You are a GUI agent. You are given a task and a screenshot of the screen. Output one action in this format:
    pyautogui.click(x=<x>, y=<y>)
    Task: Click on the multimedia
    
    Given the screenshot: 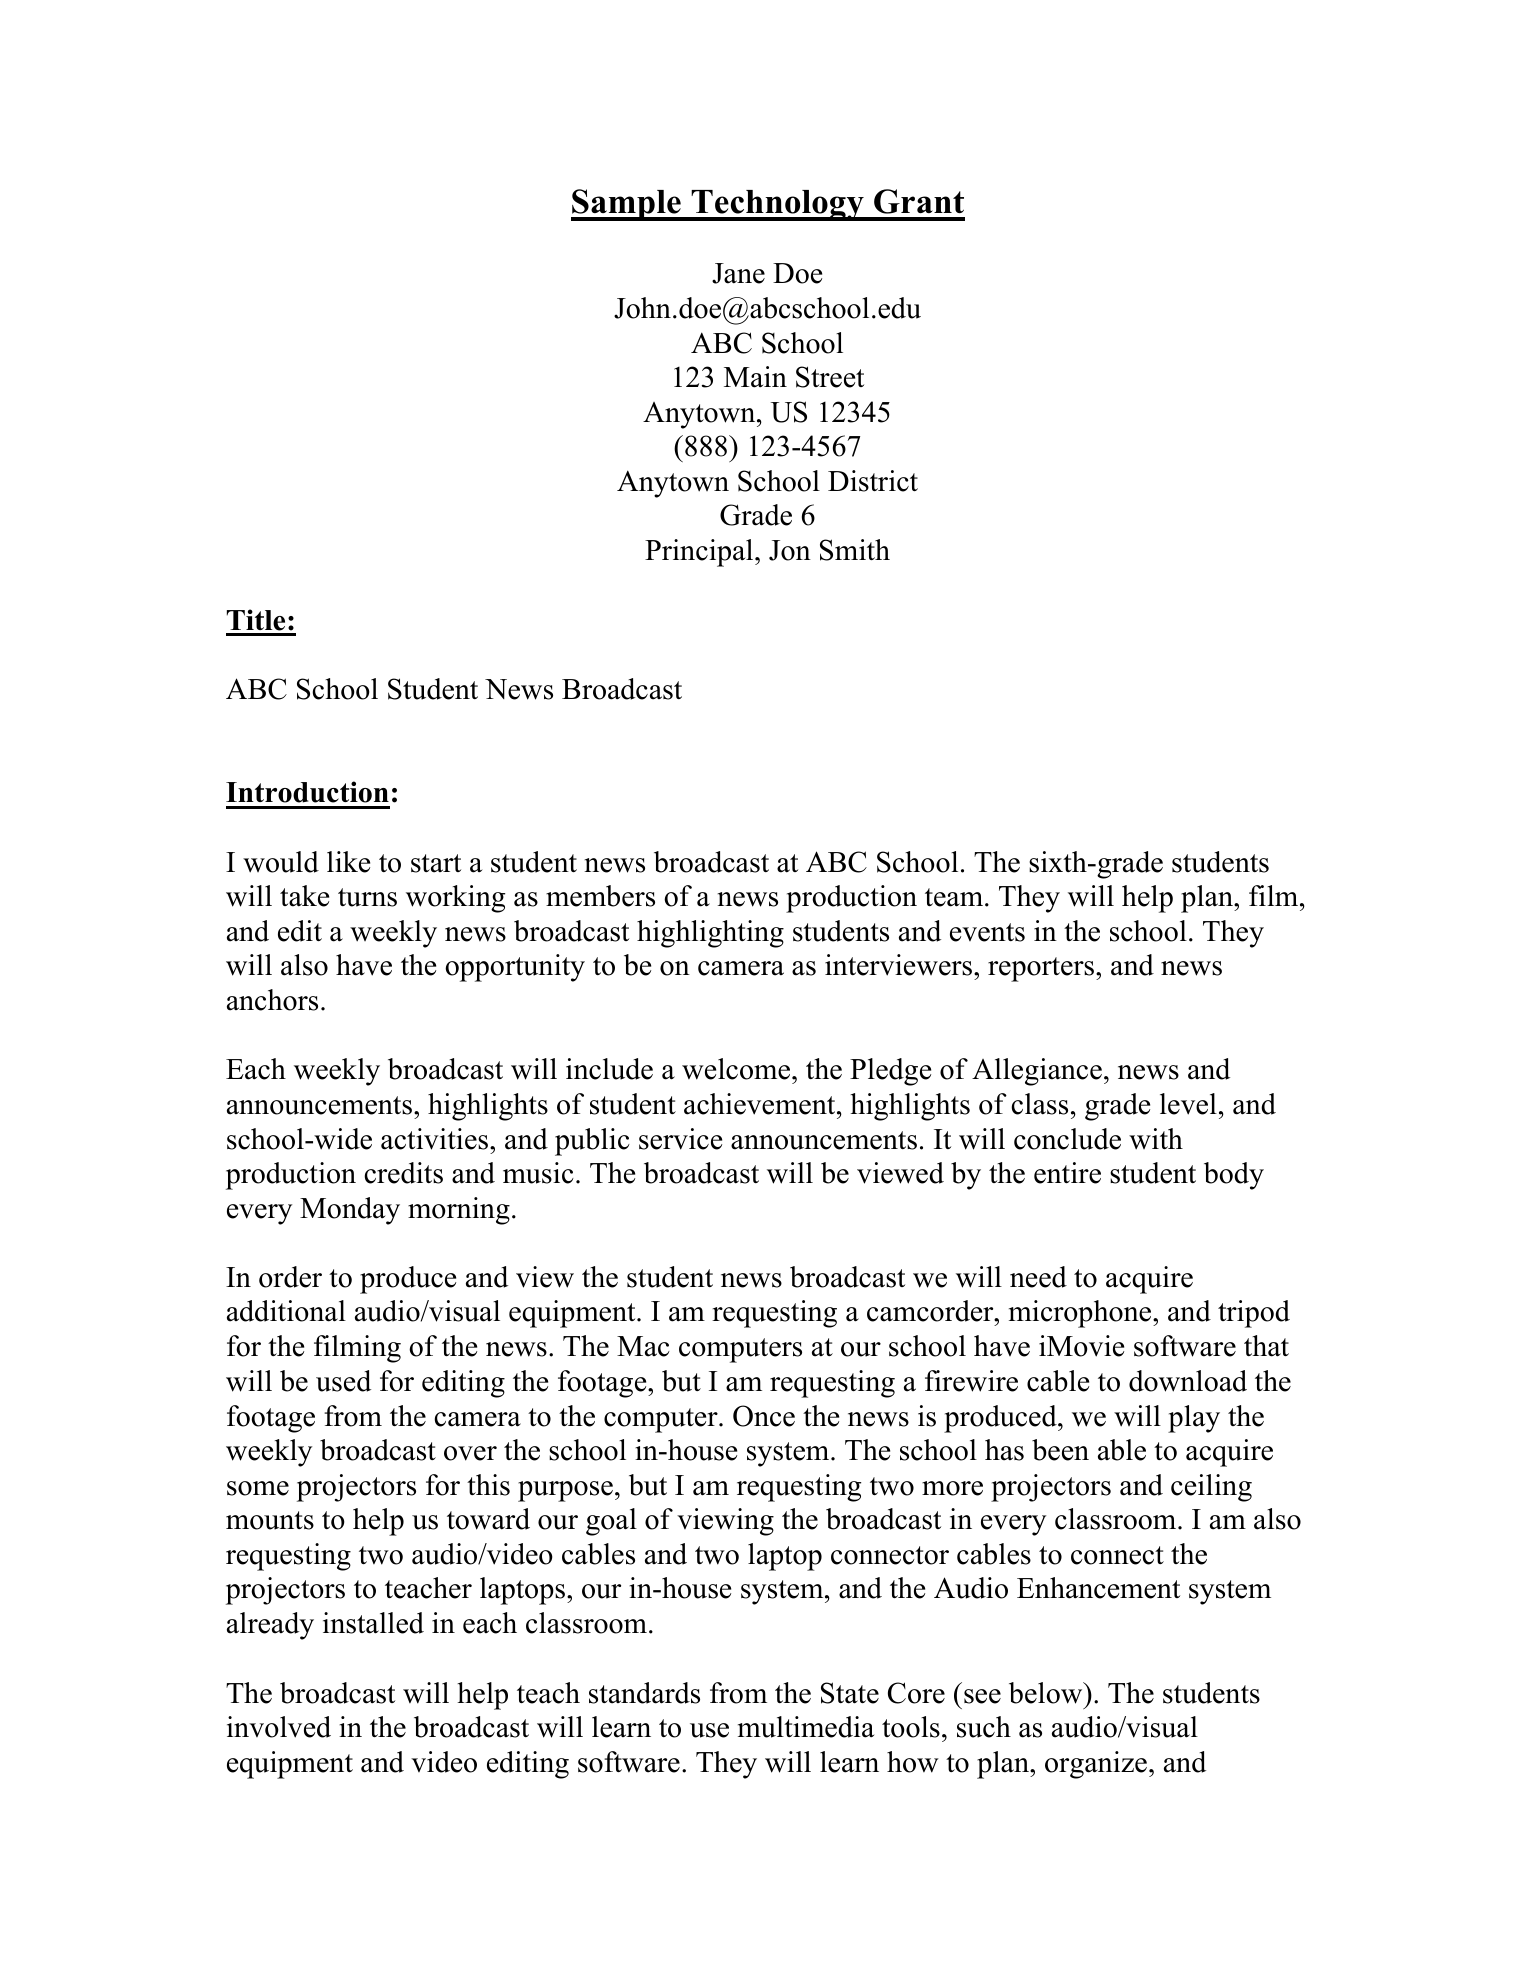 What is the action you would take?
    pyautogui.click(x=806, y=1727)
